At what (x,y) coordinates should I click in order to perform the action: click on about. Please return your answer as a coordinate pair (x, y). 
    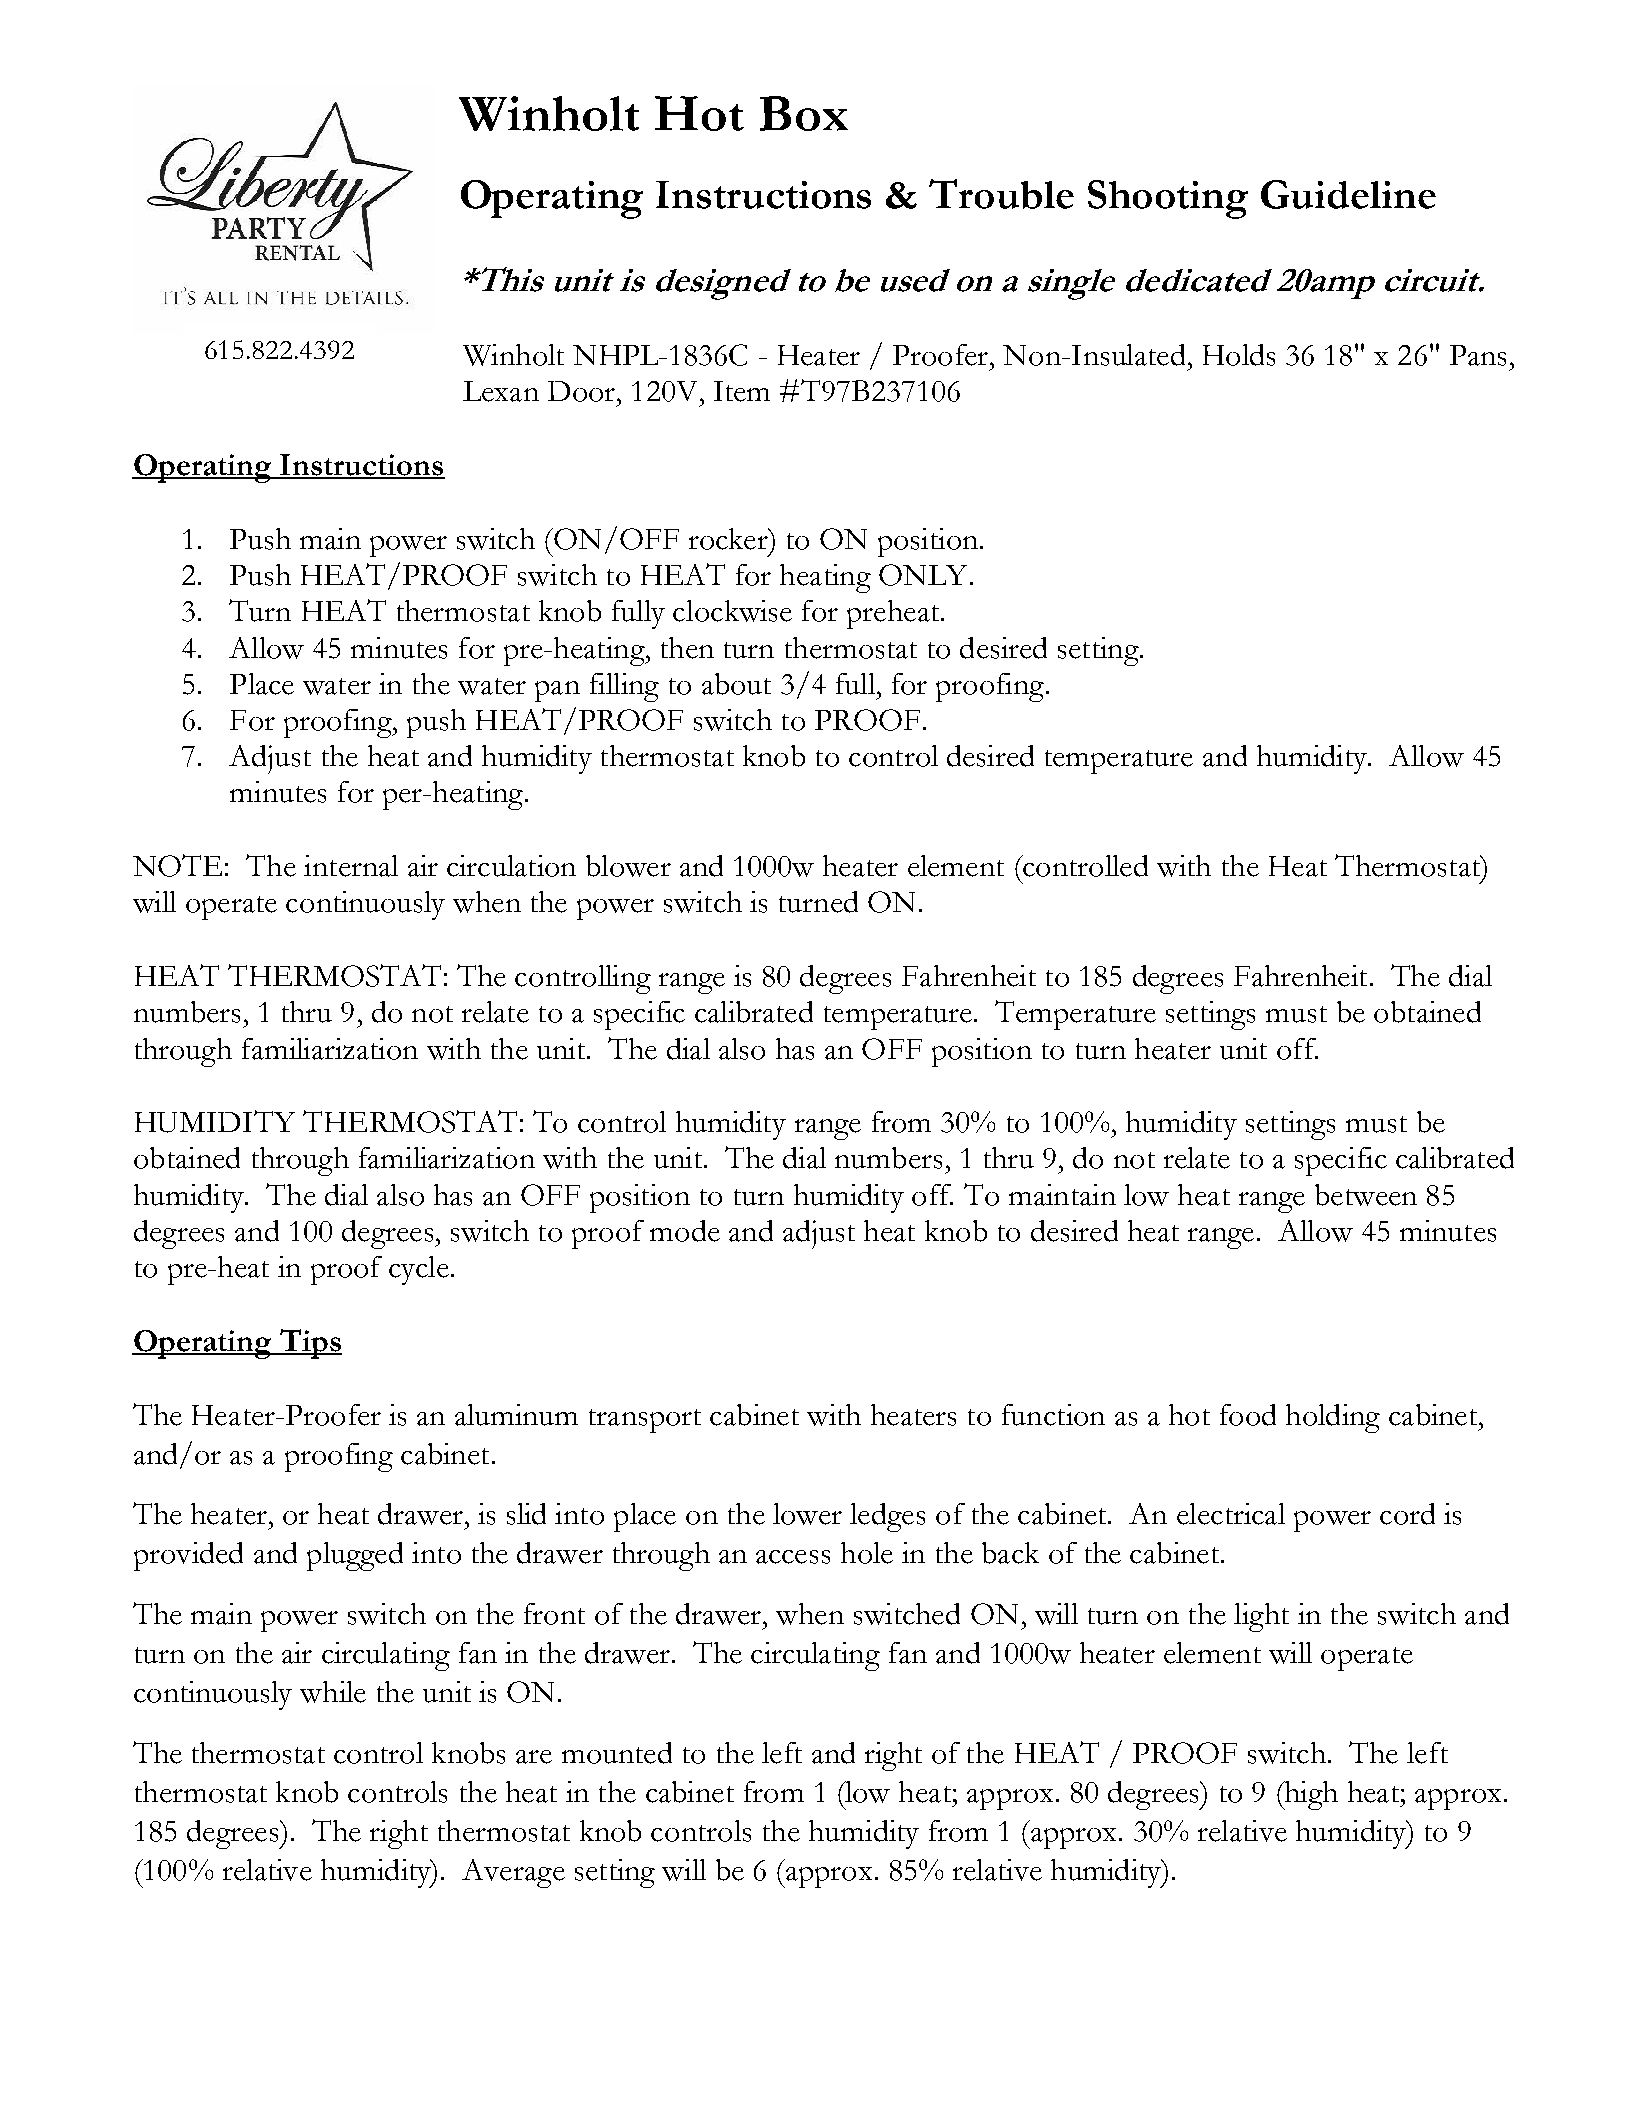
    Looking at the image, I should click on (736, 684).
